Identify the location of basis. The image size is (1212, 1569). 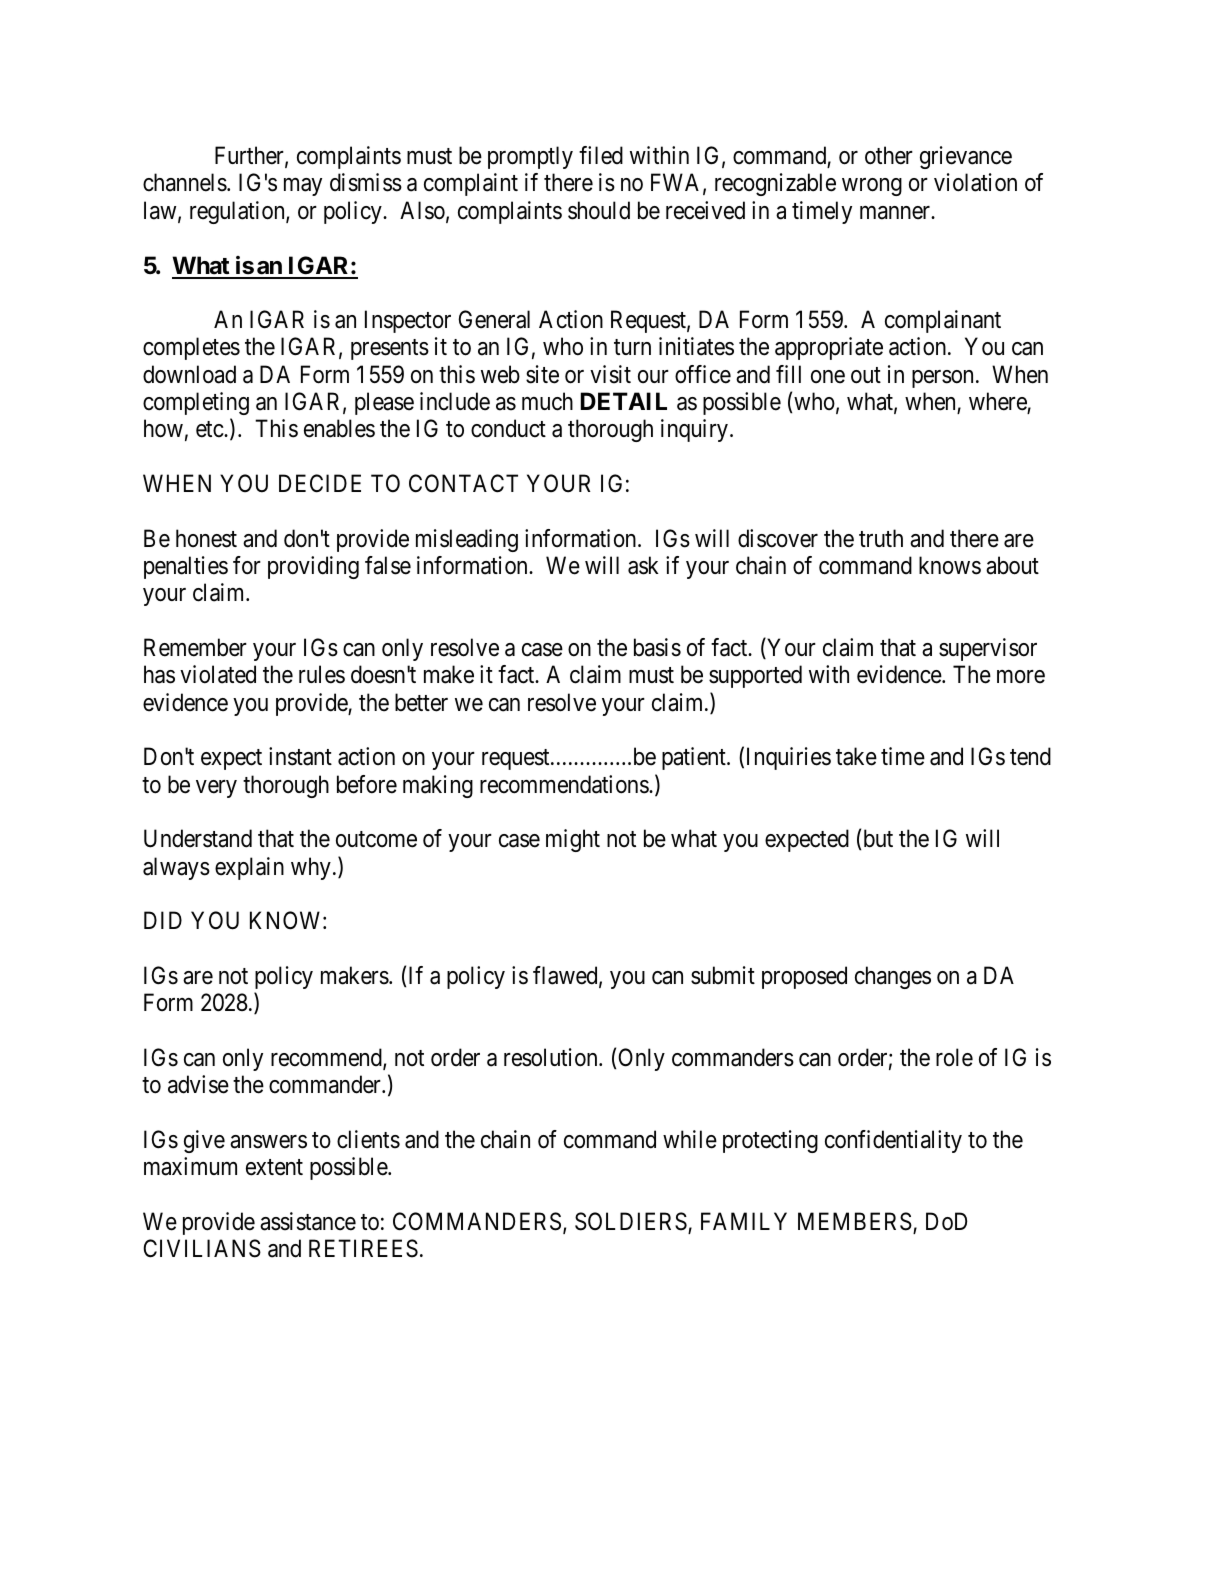
(657, 647).
